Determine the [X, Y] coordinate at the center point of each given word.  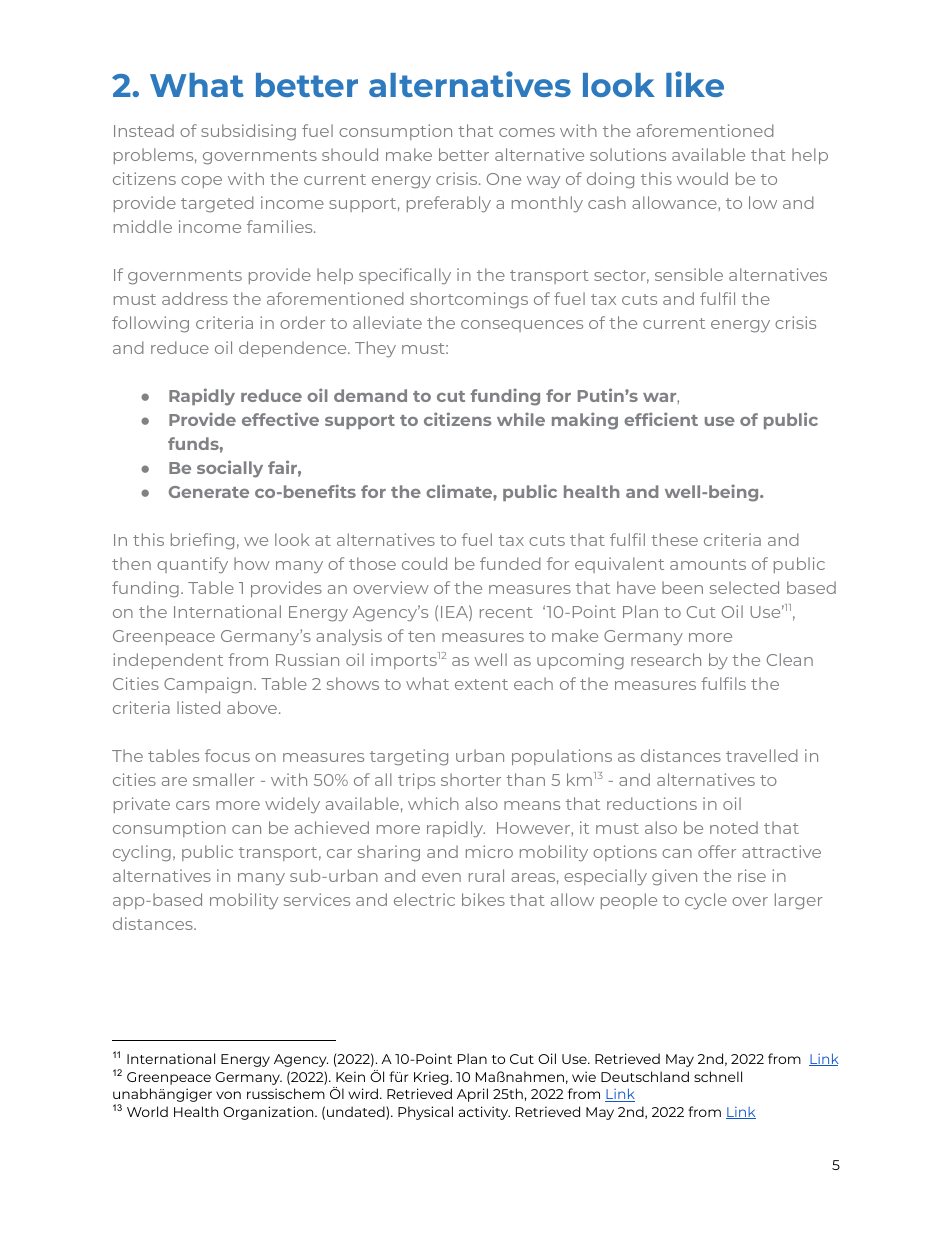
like [695, 84]
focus [227, 755]
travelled [762, 755]
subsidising [248, 132]
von [228, 1095]
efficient [661, 419]
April [472, 1095]
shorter [471, 779]
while [521, 419]
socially [230, 469]
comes [527, 132]
